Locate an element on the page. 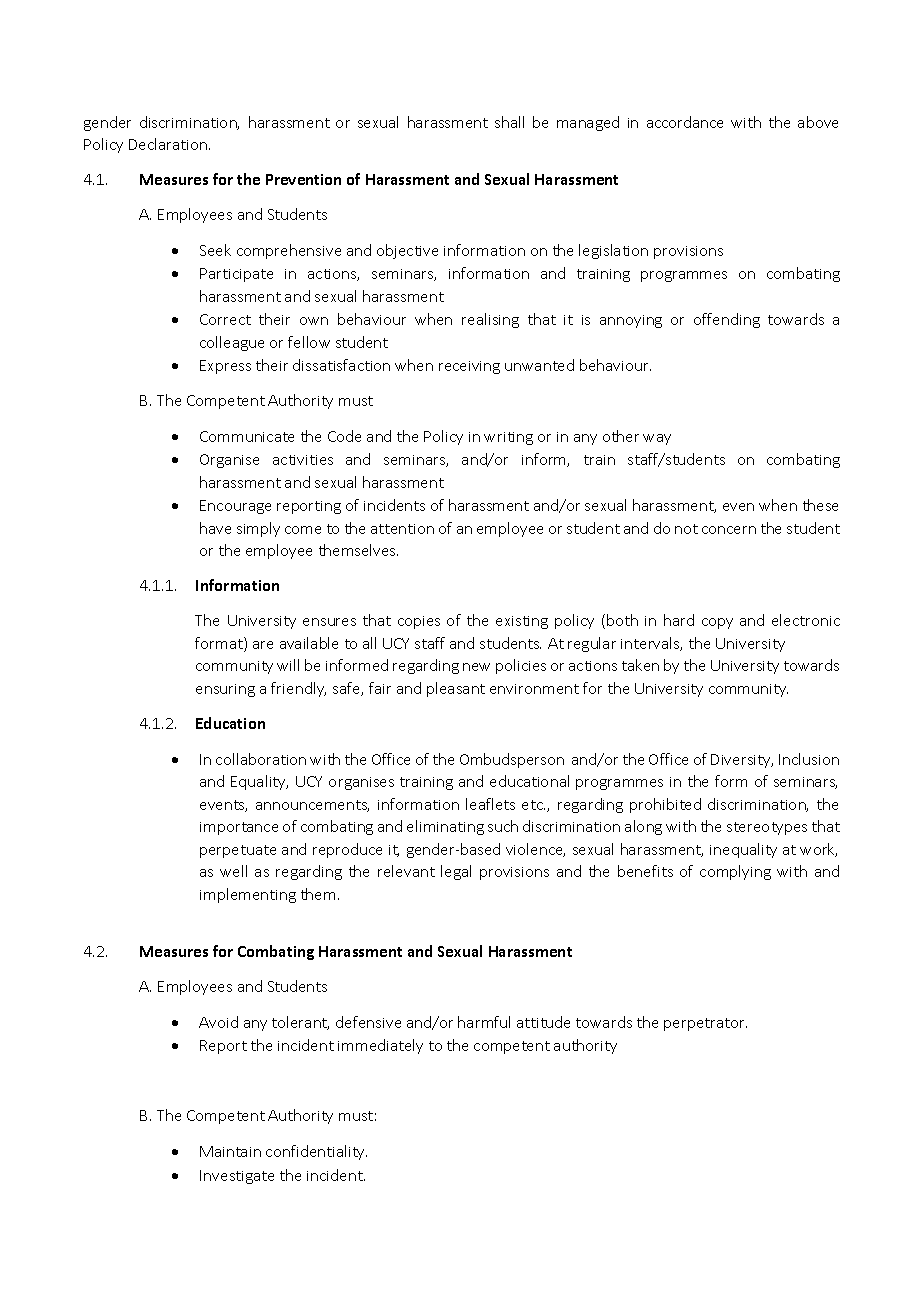 This image has height=1308, width=924. copy is located at coordinates (717, 623).
